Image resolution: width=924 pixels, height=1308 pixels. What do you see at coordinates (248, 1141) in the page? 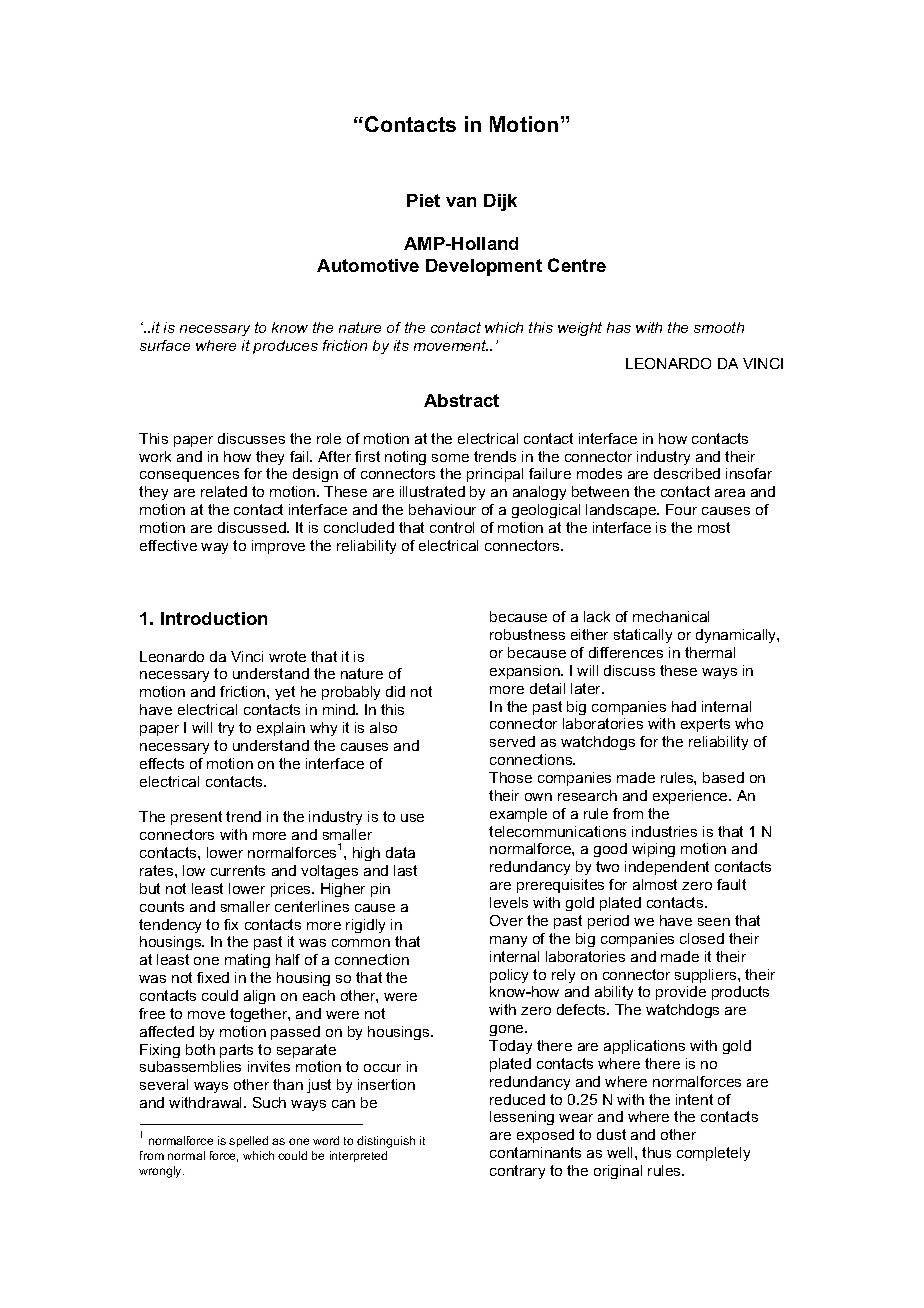
I see `spelled` at bounding box center [248, 1141].
